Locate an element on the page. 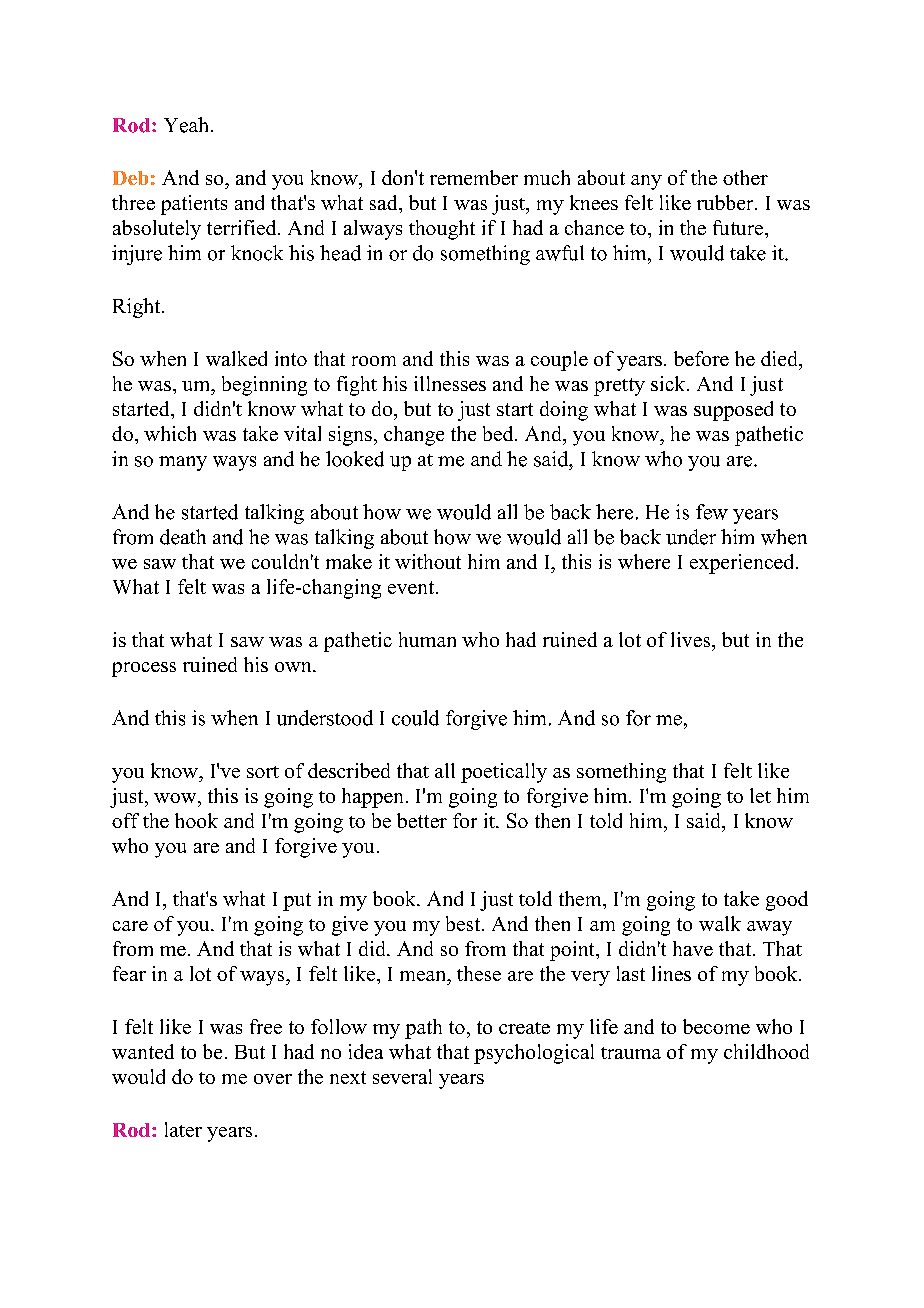 The height and width of the document is (1308, 924). other is located at coordinates (745, 177).
